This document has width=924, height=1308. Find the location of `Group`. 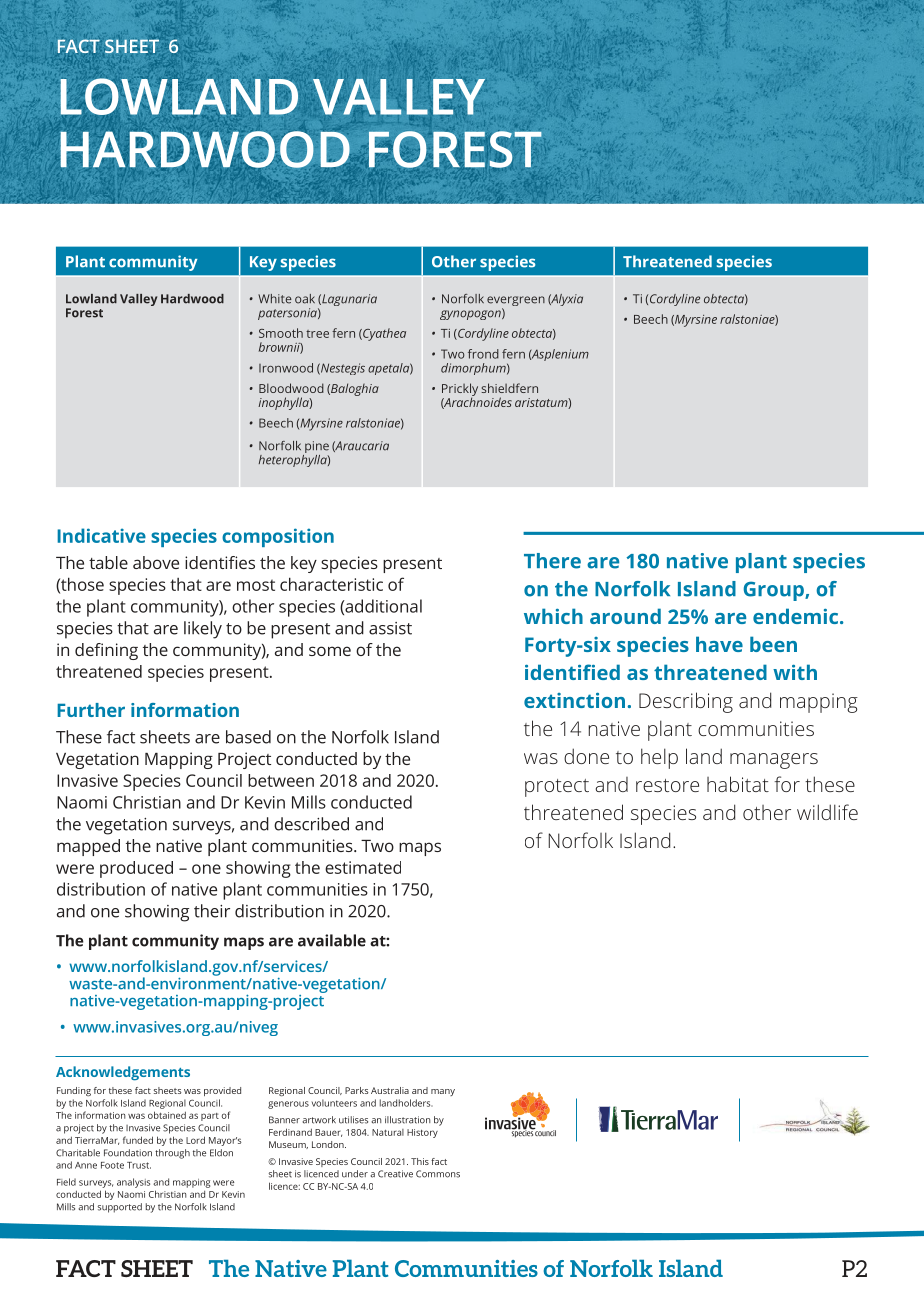

Group is located at coordinates (775, 591).
